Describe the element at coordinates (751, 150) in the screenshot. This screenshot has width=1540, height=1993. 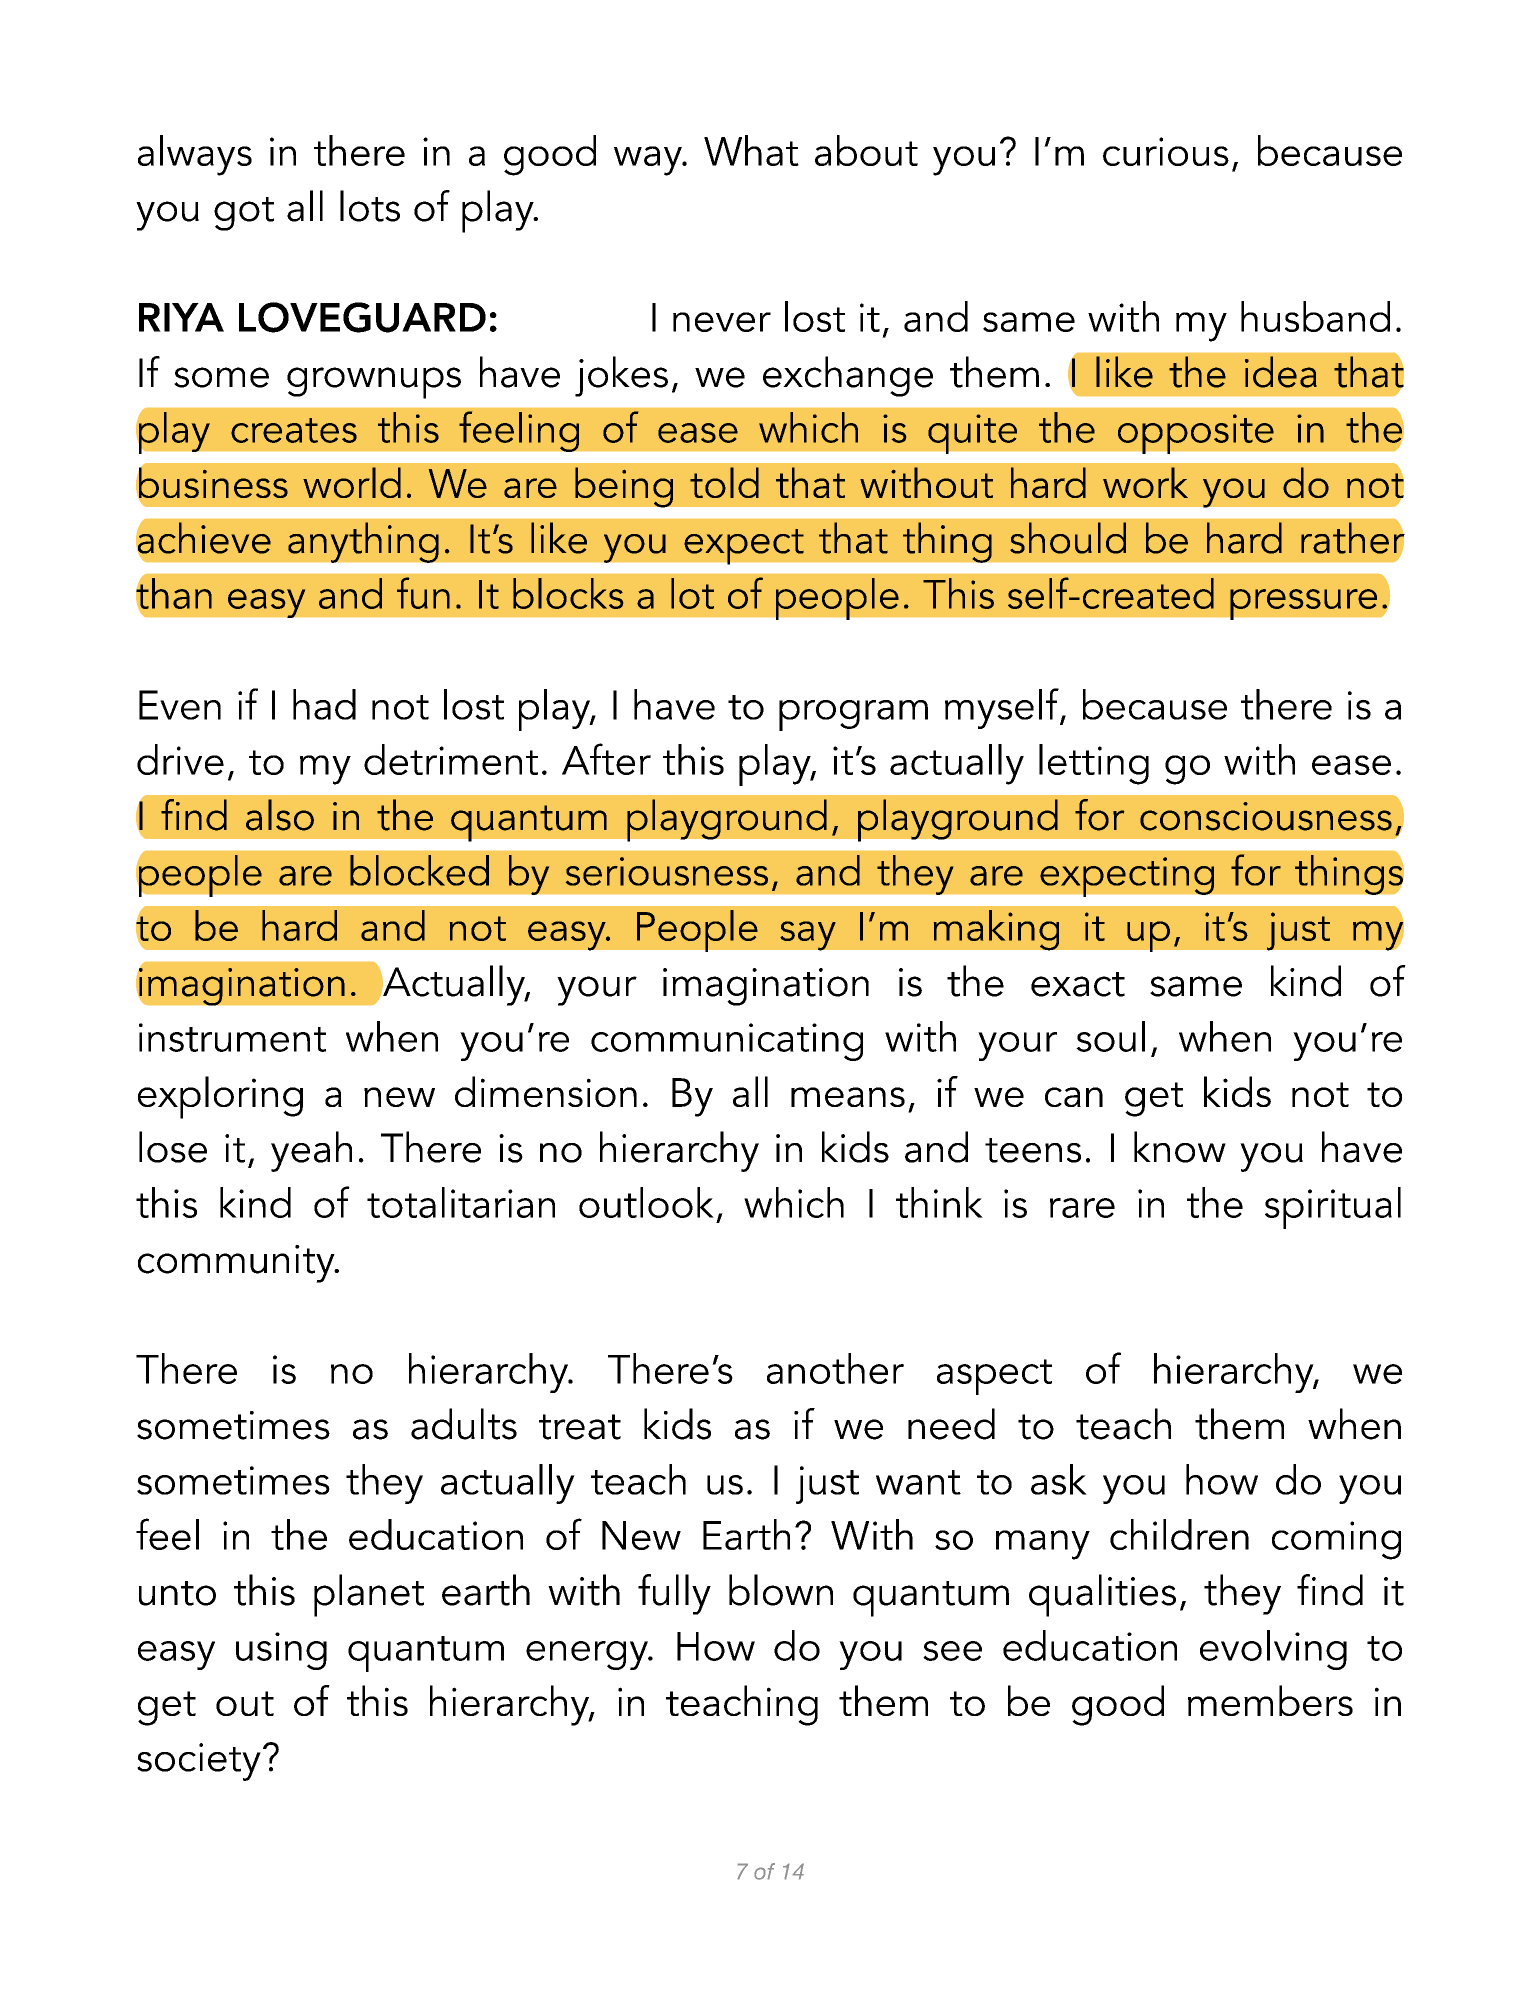
I see `What` at that location.
